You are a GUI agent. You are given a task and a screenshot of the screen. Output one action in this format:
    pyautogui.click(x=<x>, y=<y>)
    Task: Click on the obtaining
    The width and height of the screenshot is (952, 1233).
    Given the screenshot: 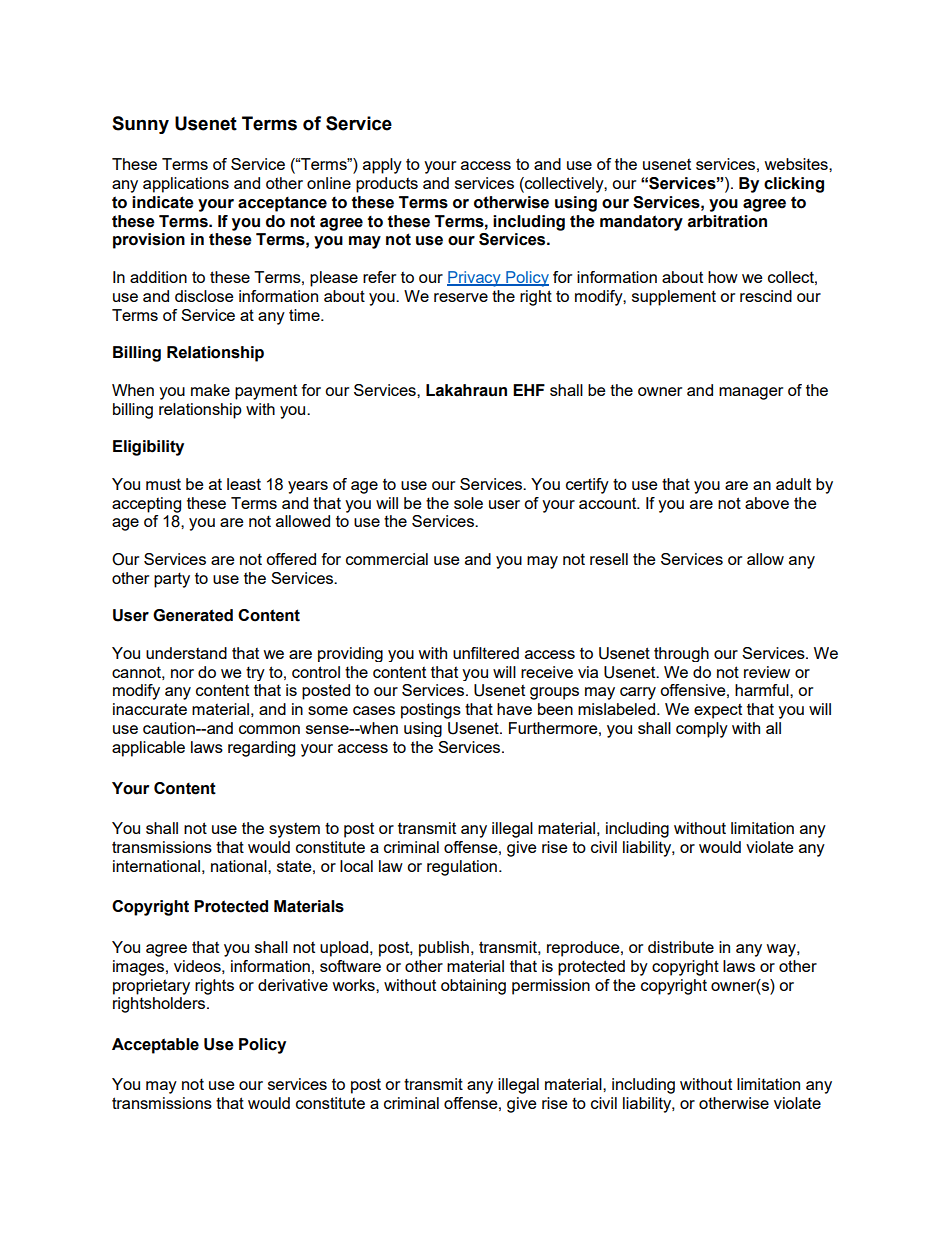 What is the action you would take?
    pyautogui.click(x=473, y=987)
